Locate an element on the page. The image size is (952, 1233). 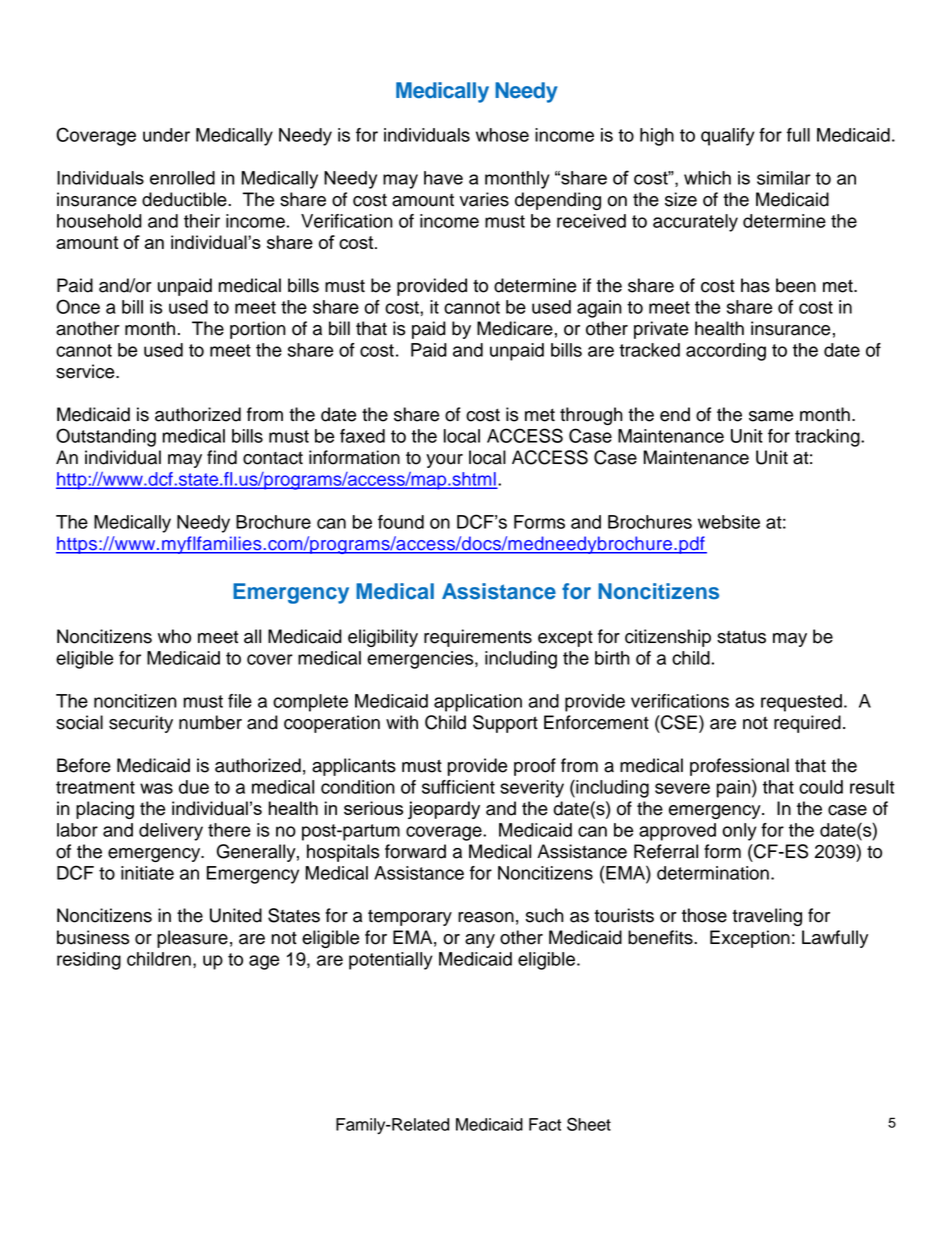
requirements is located at coordinates (478, 638).
